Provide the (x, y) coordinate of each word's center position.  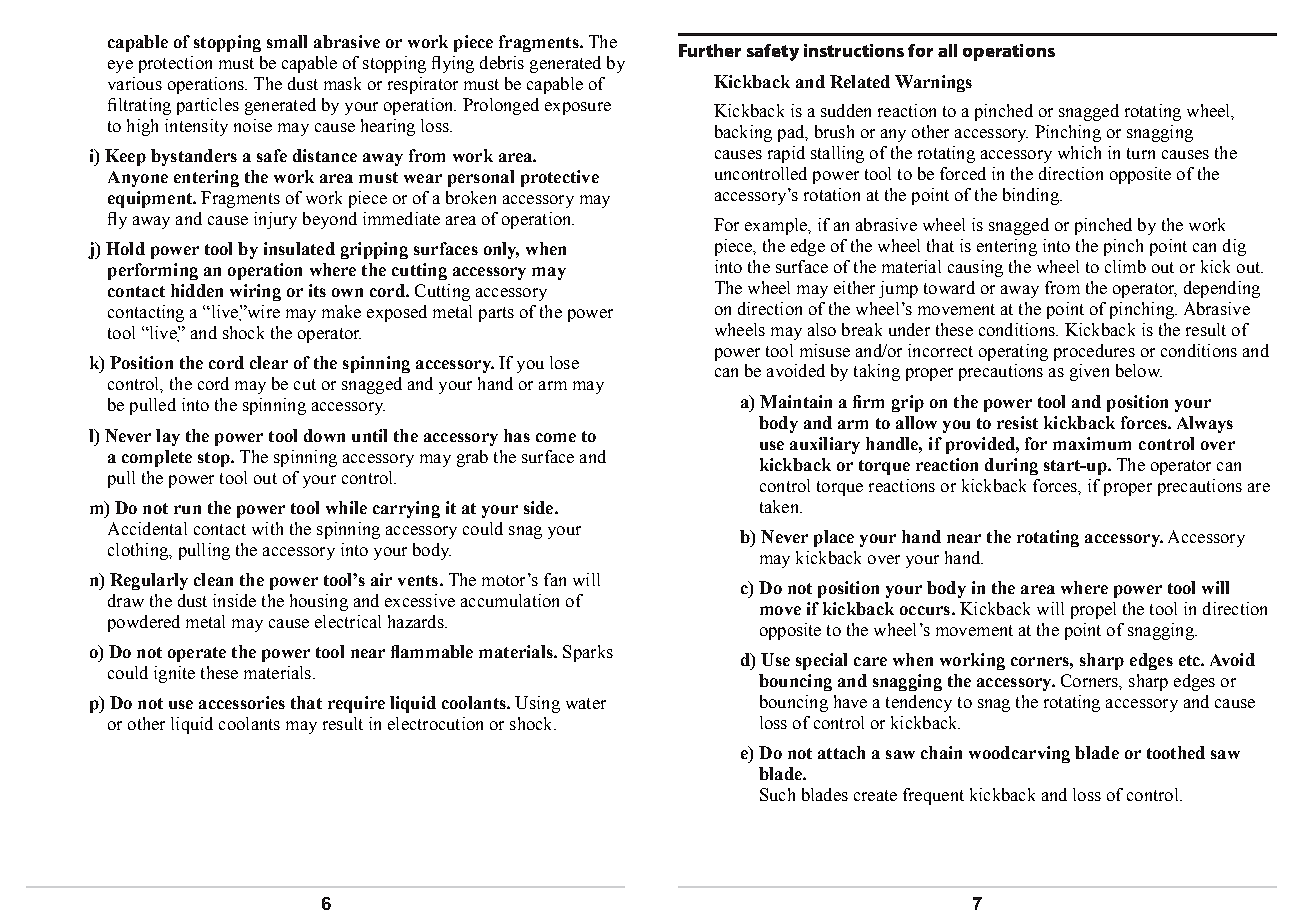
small (287, 41)
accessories (242, 702)
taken (780, 506)
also (822, 329)
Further (710, 50)
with (267, 528)
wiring (255, 292)
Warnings (933, 83)
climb (1125, 266)
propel (1093, 610)
